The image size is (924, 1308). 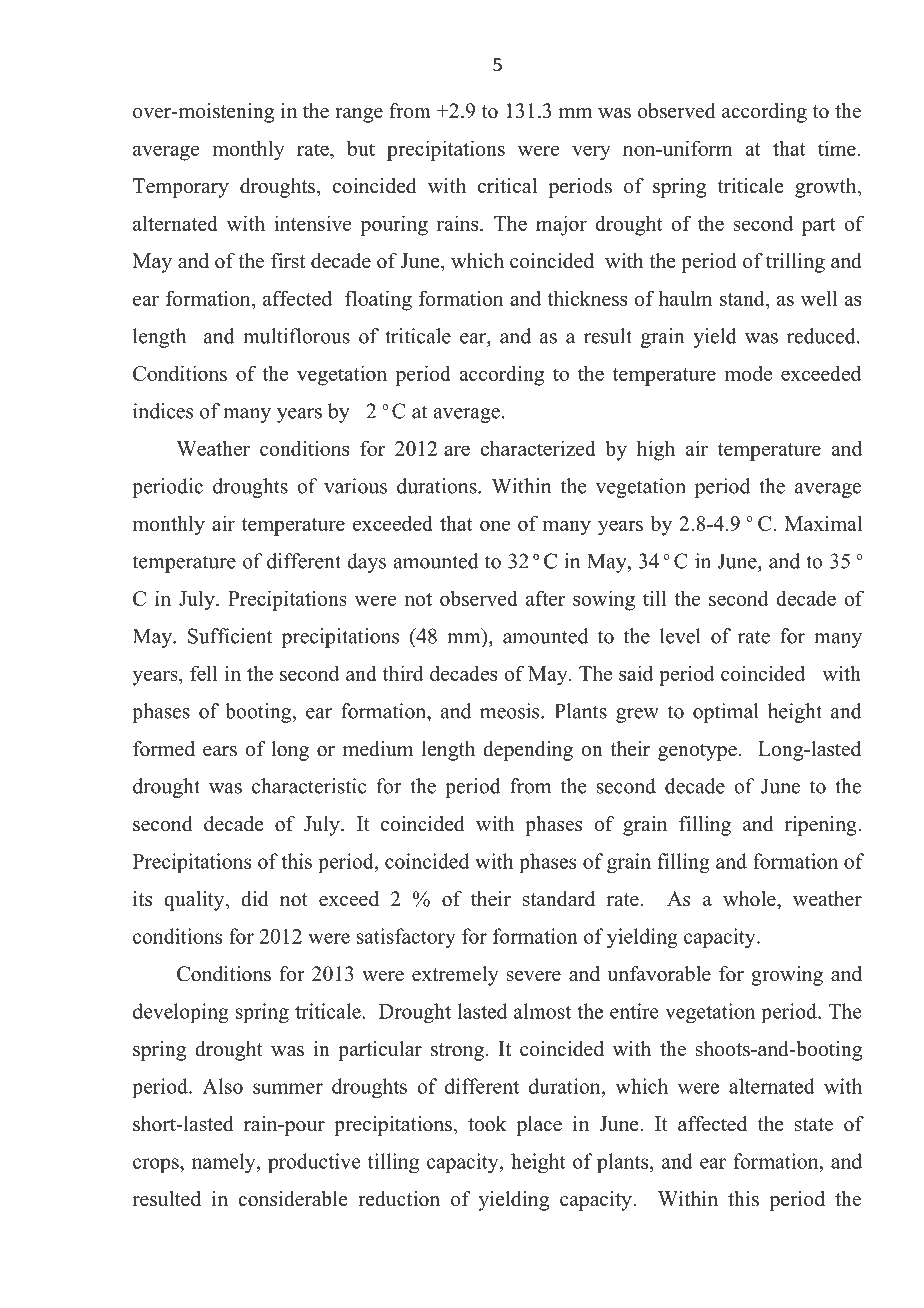 What do you see at coordinates (507, 186) in the screenshot?
I see `critical` at bounding box center [507, 186].
